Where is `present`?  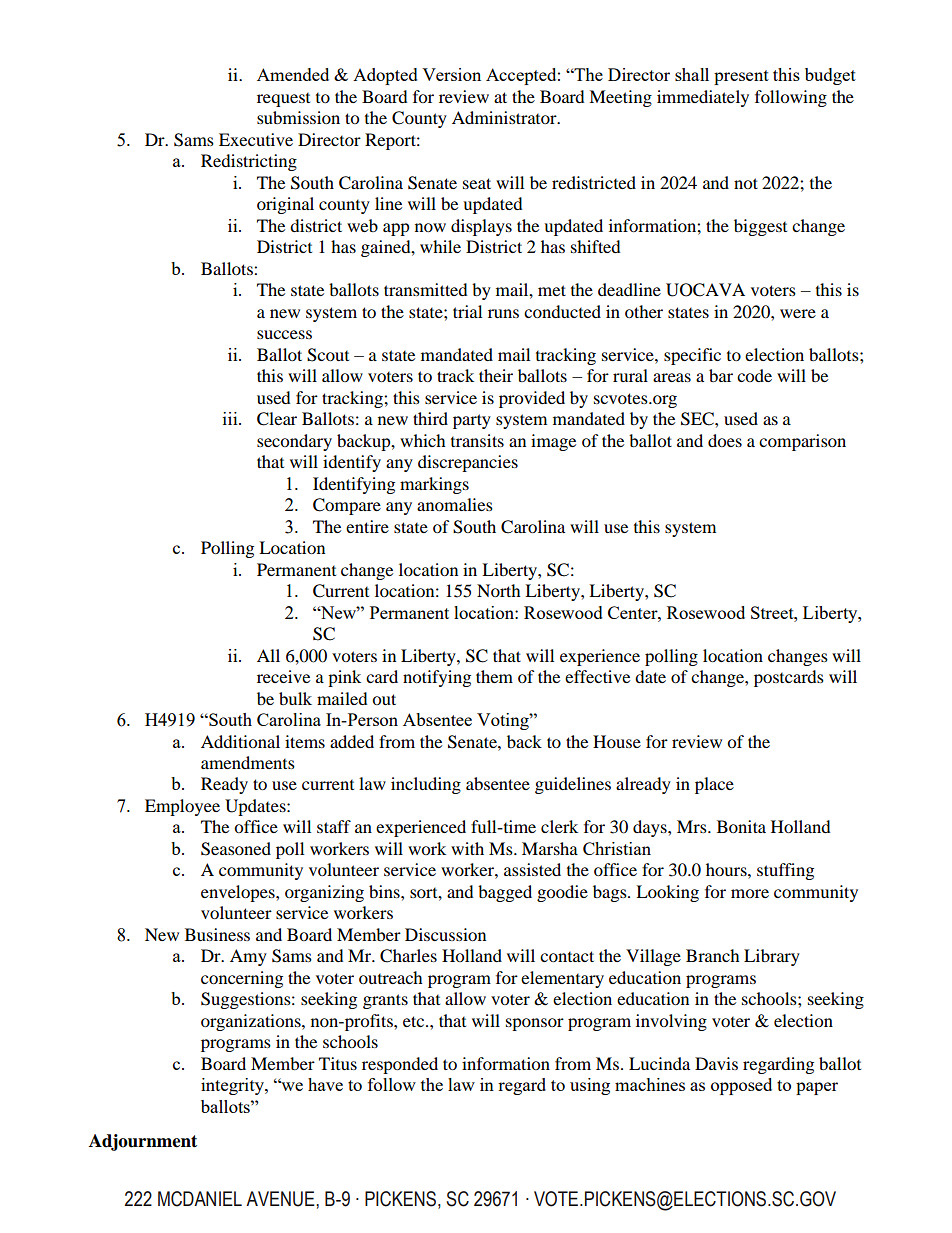 present is located at coordinates (741, 77).
